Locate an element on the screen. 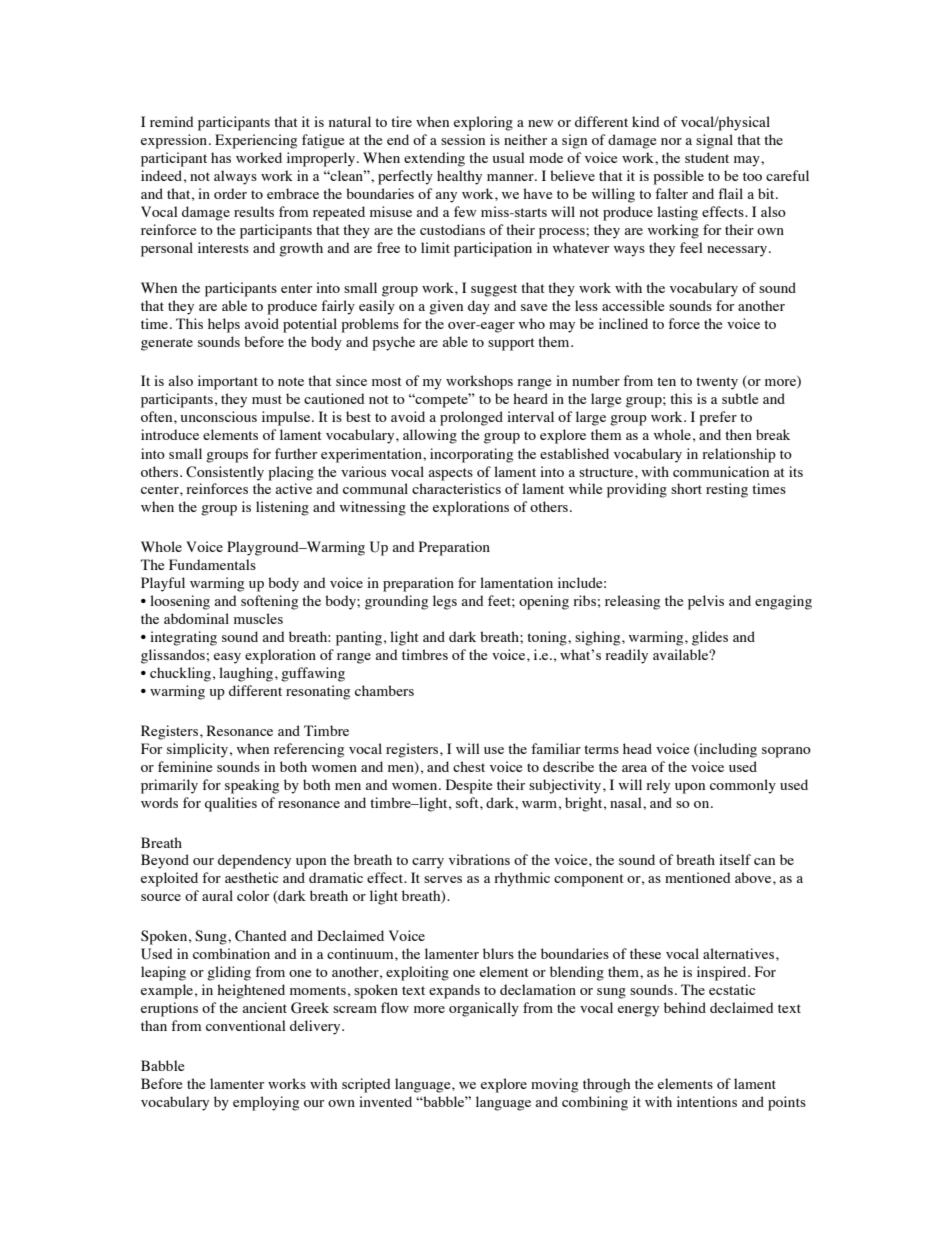 The height and width of the screenshot is (1233, 952). session is located at coordinates (463, 139).
